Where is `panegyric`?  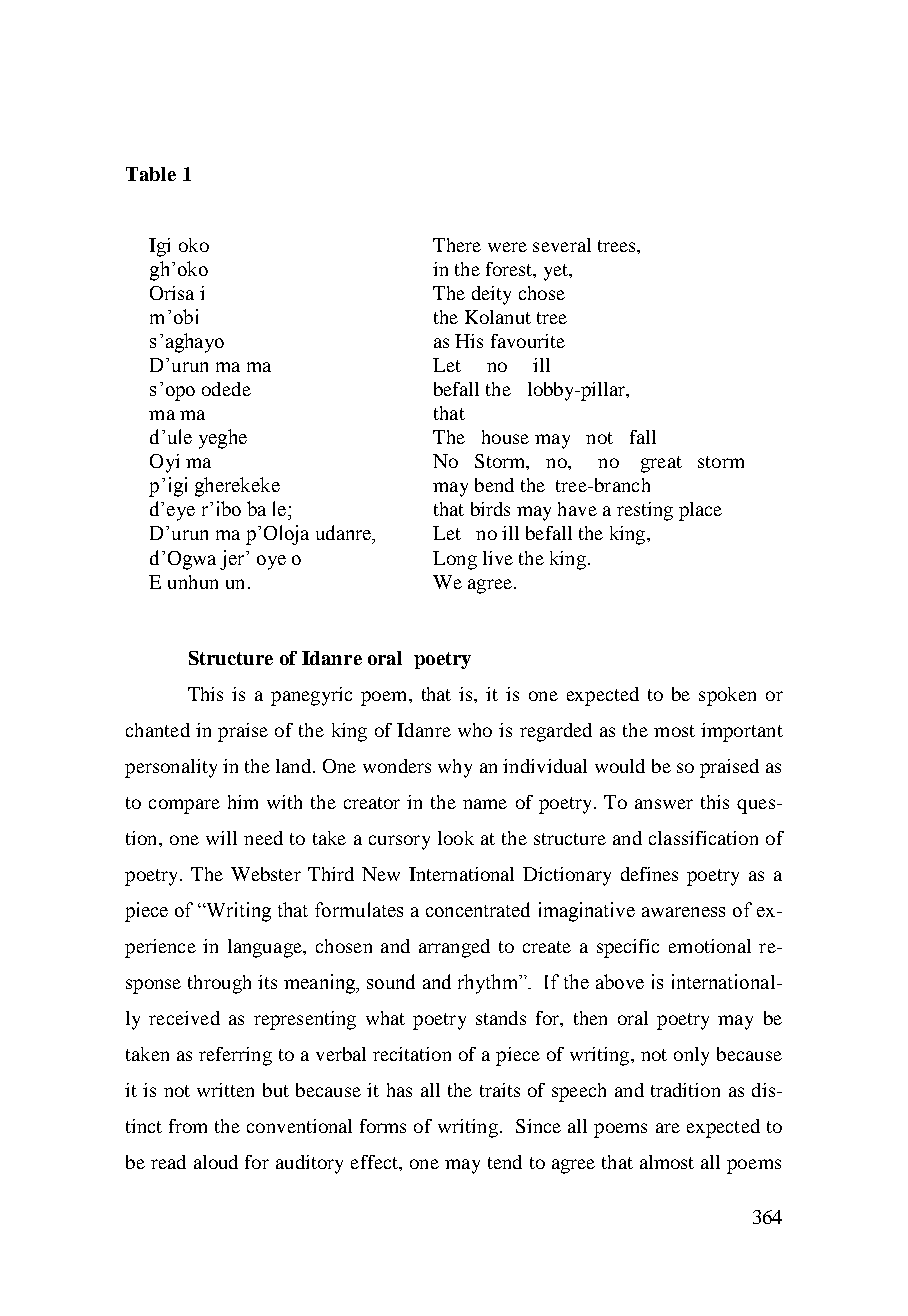 panegyric is located at coordinates (311, 696).
